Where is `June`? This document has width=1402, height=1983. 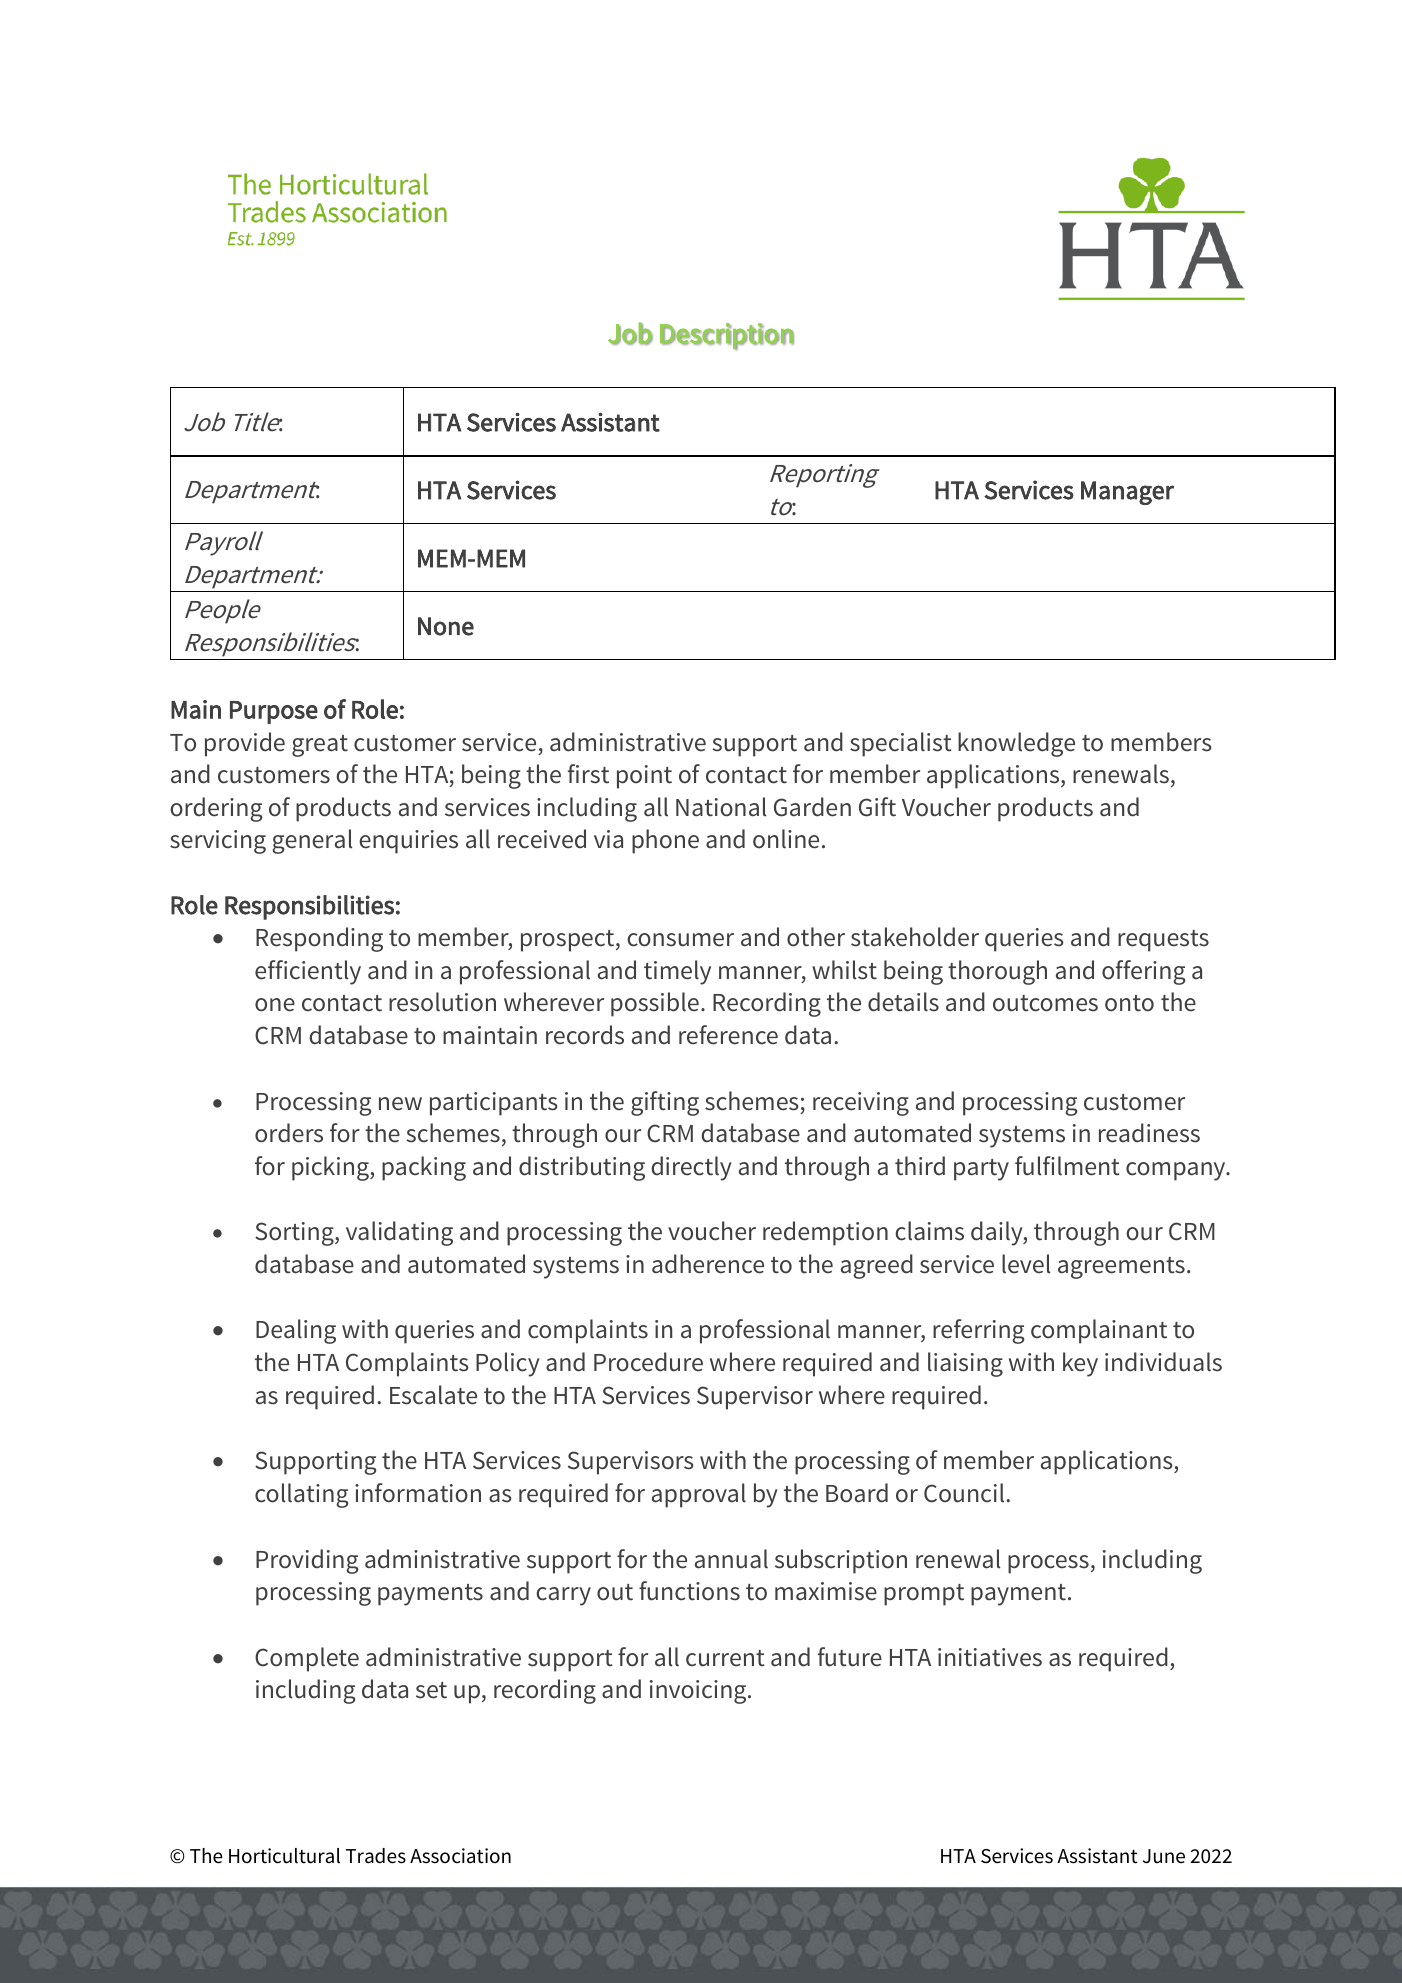 June is located at coordinates (1164, 1856).
